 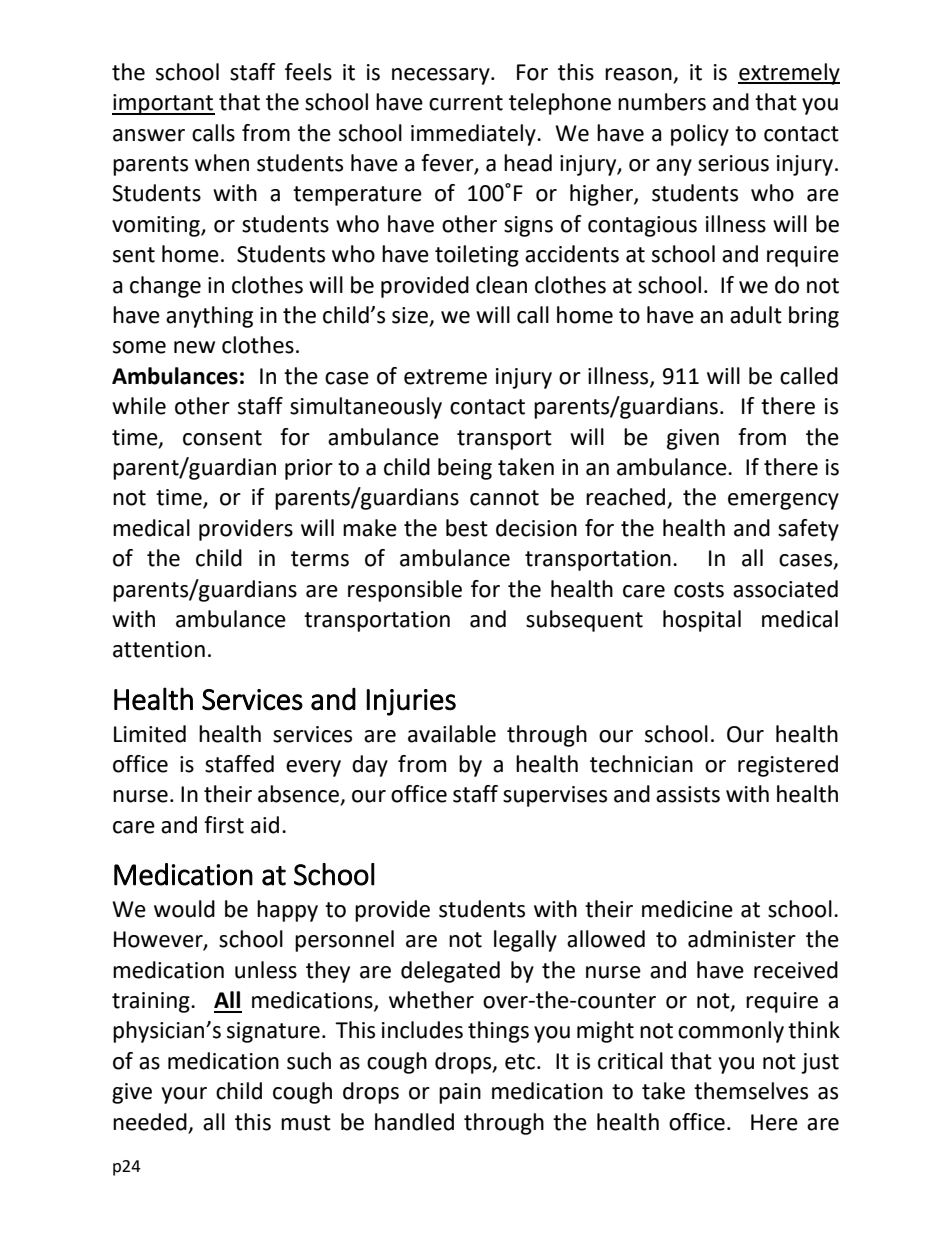 I want to click on pain, so click(x=460, y=1093).
